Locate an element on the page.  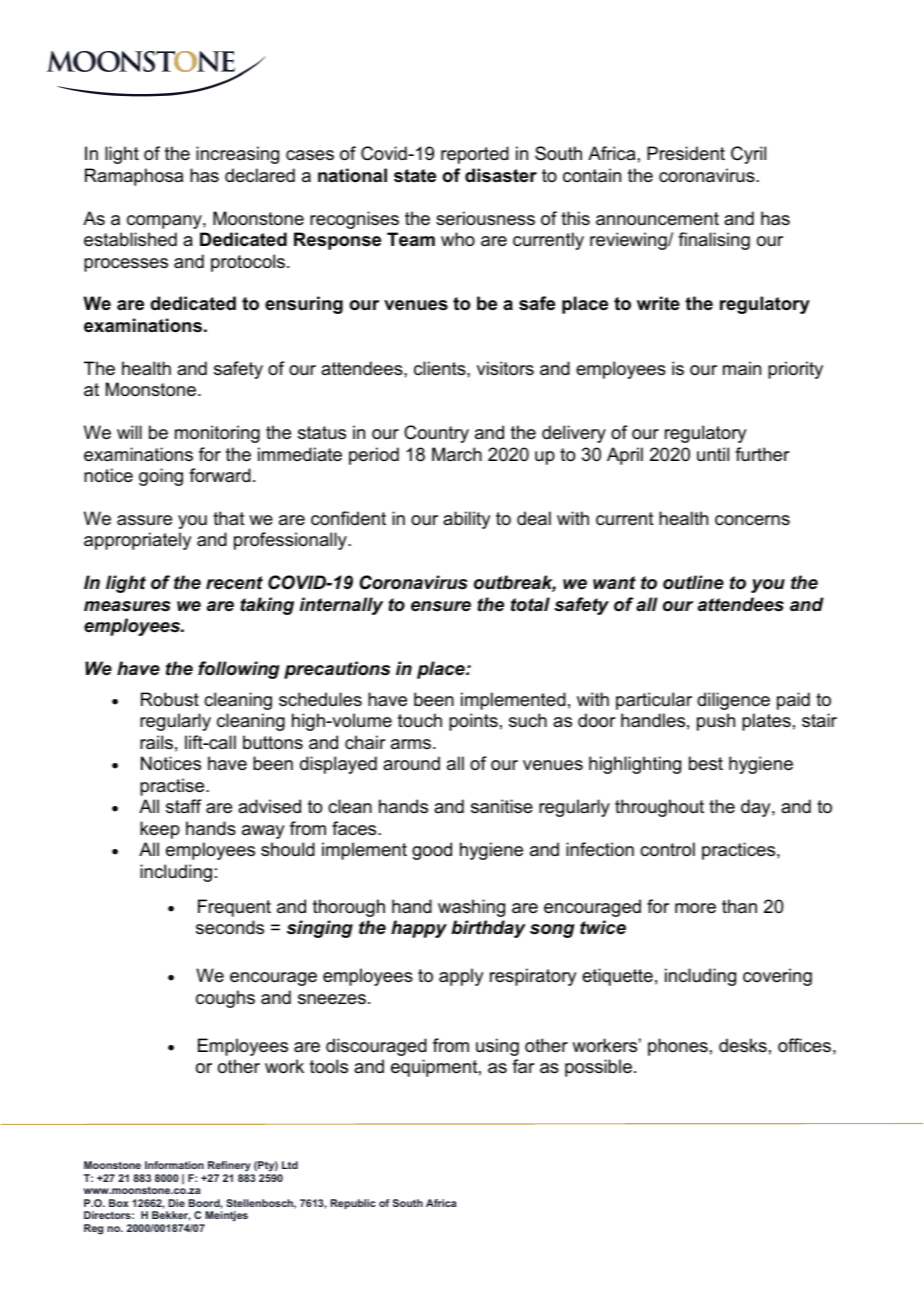
that is located at coordinates (229, 518).
